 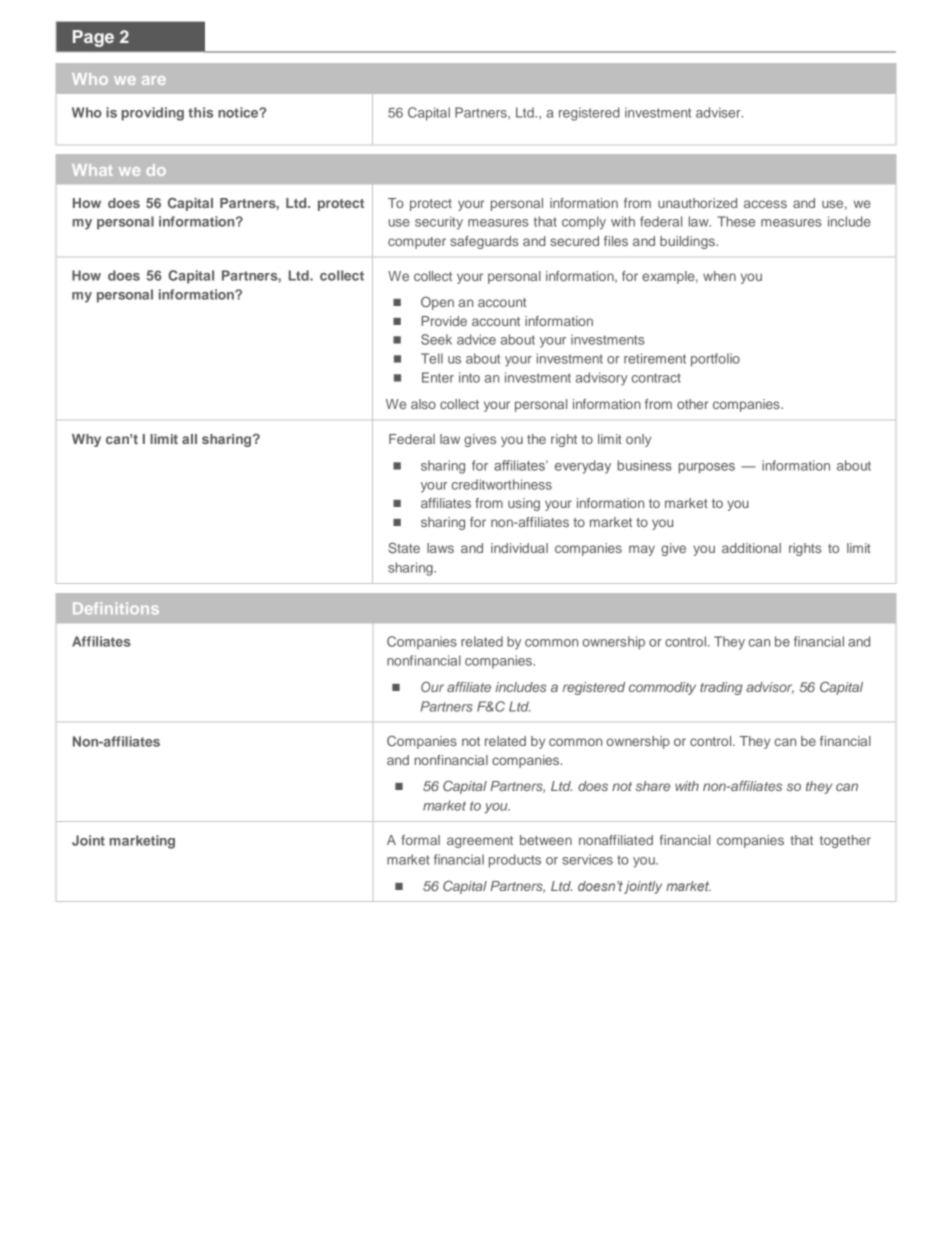 What do you see at coordinates (502, 484) in the document?
I see `creditworthiness` at bounding box center [502, 484].
